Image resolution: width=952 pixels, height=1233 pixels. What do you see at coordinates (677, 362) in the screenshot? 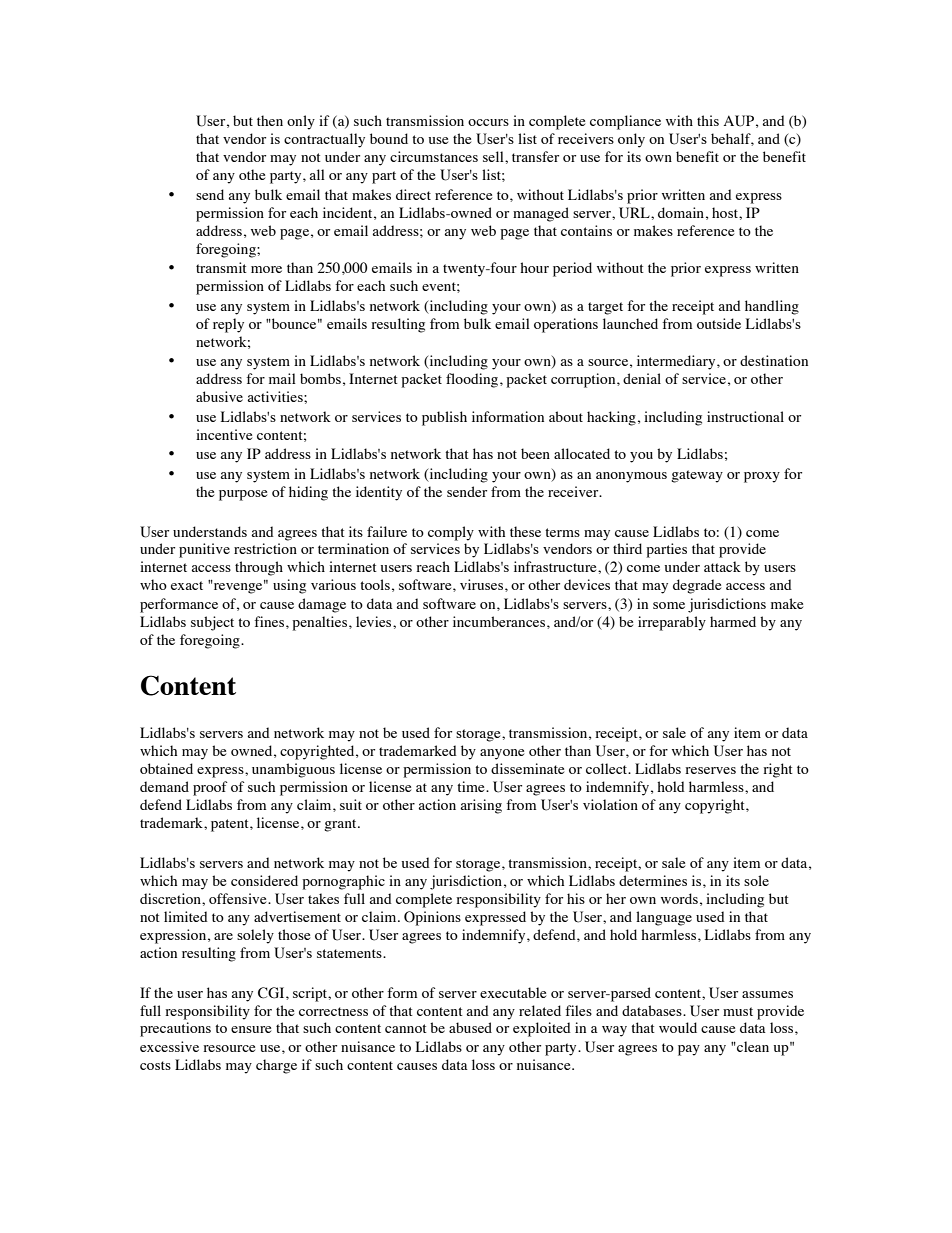
I see `intermediary` at bounding box center [677, 362].
